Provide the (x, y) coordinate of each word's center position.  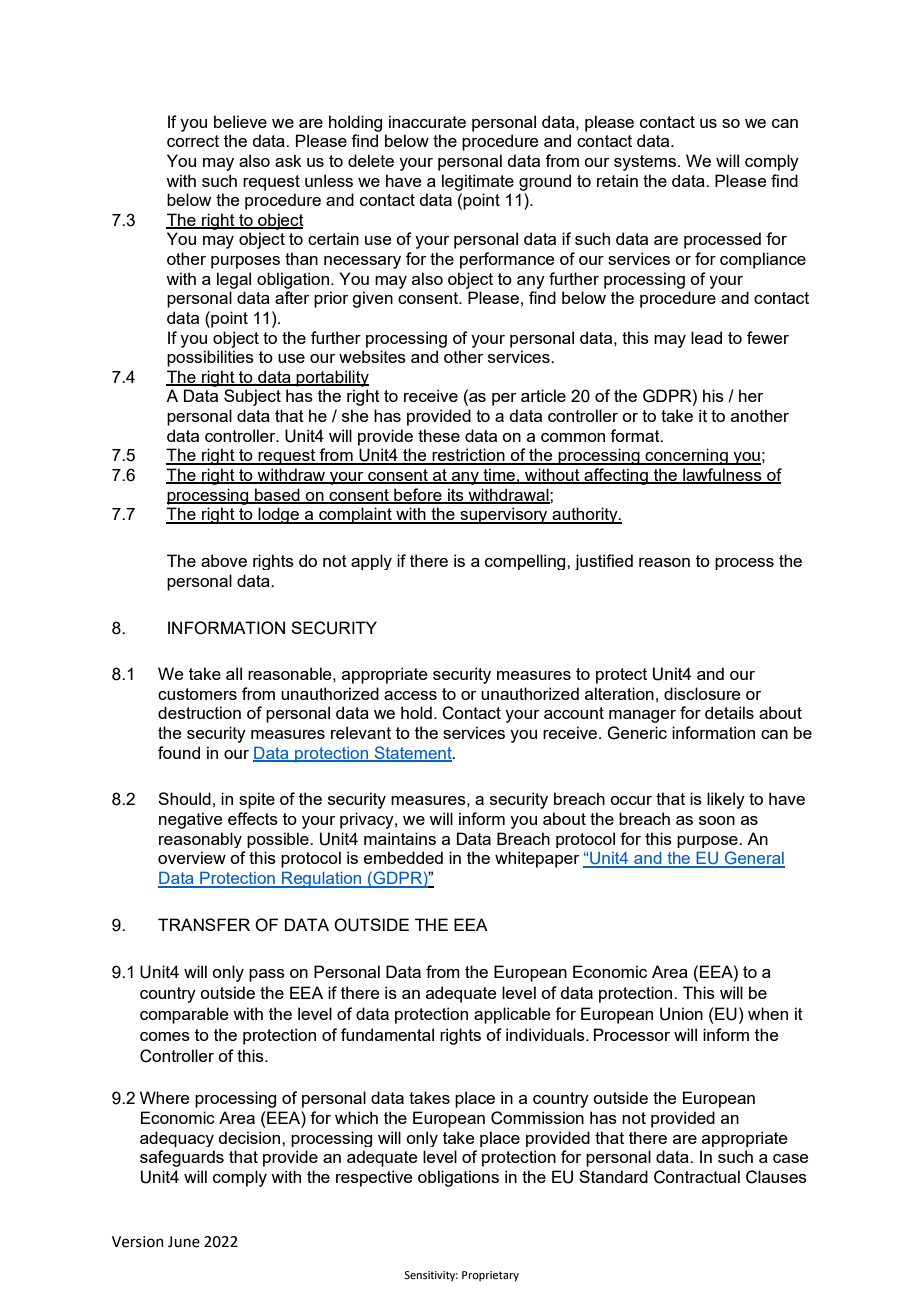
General (754, 859)
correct (193, 141)
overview (192, 857)
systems (645, 163)
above (224, 560)
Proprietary (490, 1276)
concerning (686, 456)
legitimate (478, 182)
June (184, 1242)
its (456, 496)
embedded (403, 857)
